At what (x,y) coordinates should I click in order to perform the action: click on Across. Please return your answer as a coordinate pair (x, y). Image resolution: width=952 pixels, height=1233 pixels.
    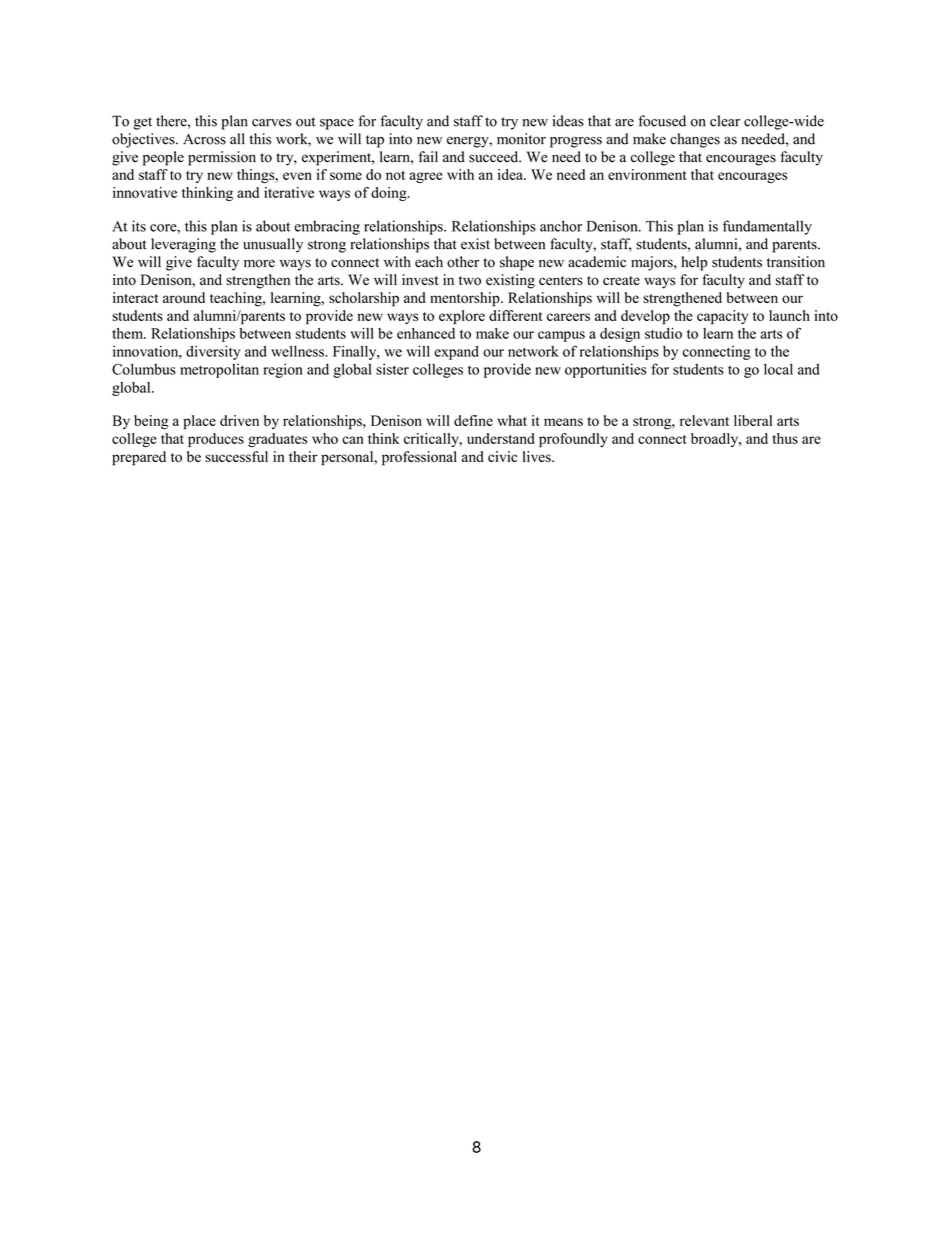
    Looking at the image, I should click on (204, 139).
